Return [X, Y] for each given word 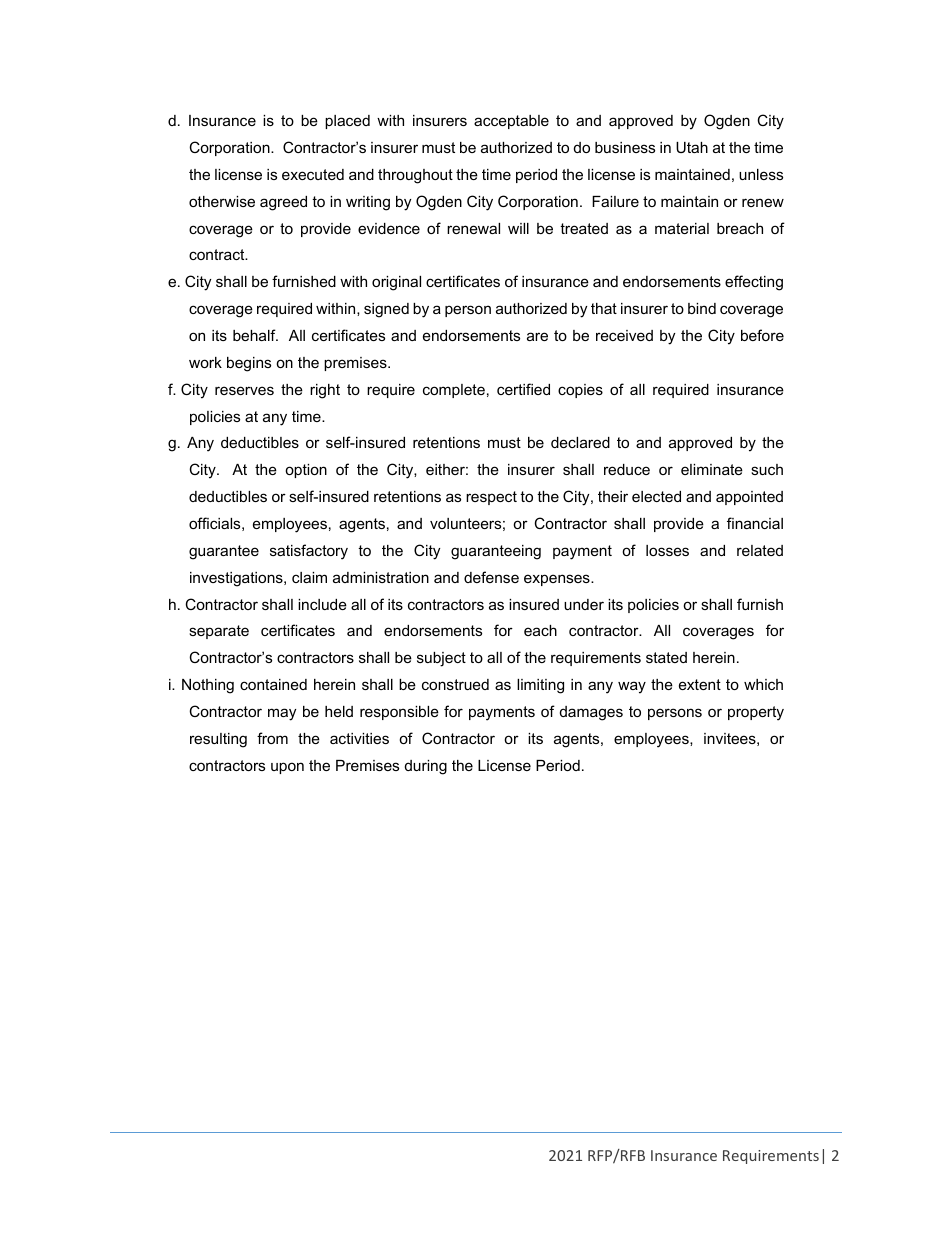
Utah [692, 147]
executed [313, 174]
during [426, 767]
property [756, 713]
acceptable [511, 122]
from [272, 738]
